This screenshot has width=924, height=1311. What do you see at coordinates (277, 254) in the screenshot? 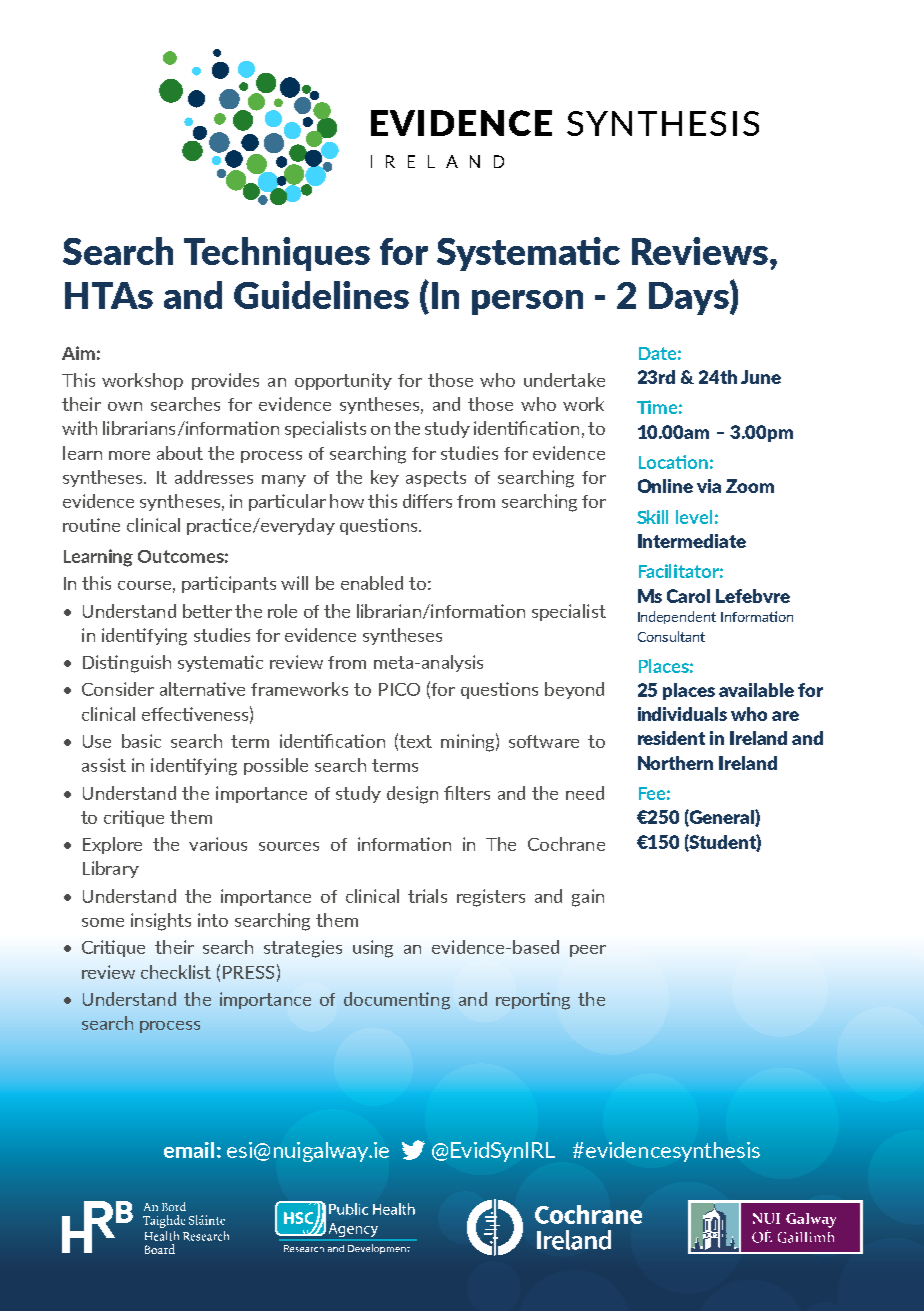
I see `Techniques` at bounding box center [277, 254].
